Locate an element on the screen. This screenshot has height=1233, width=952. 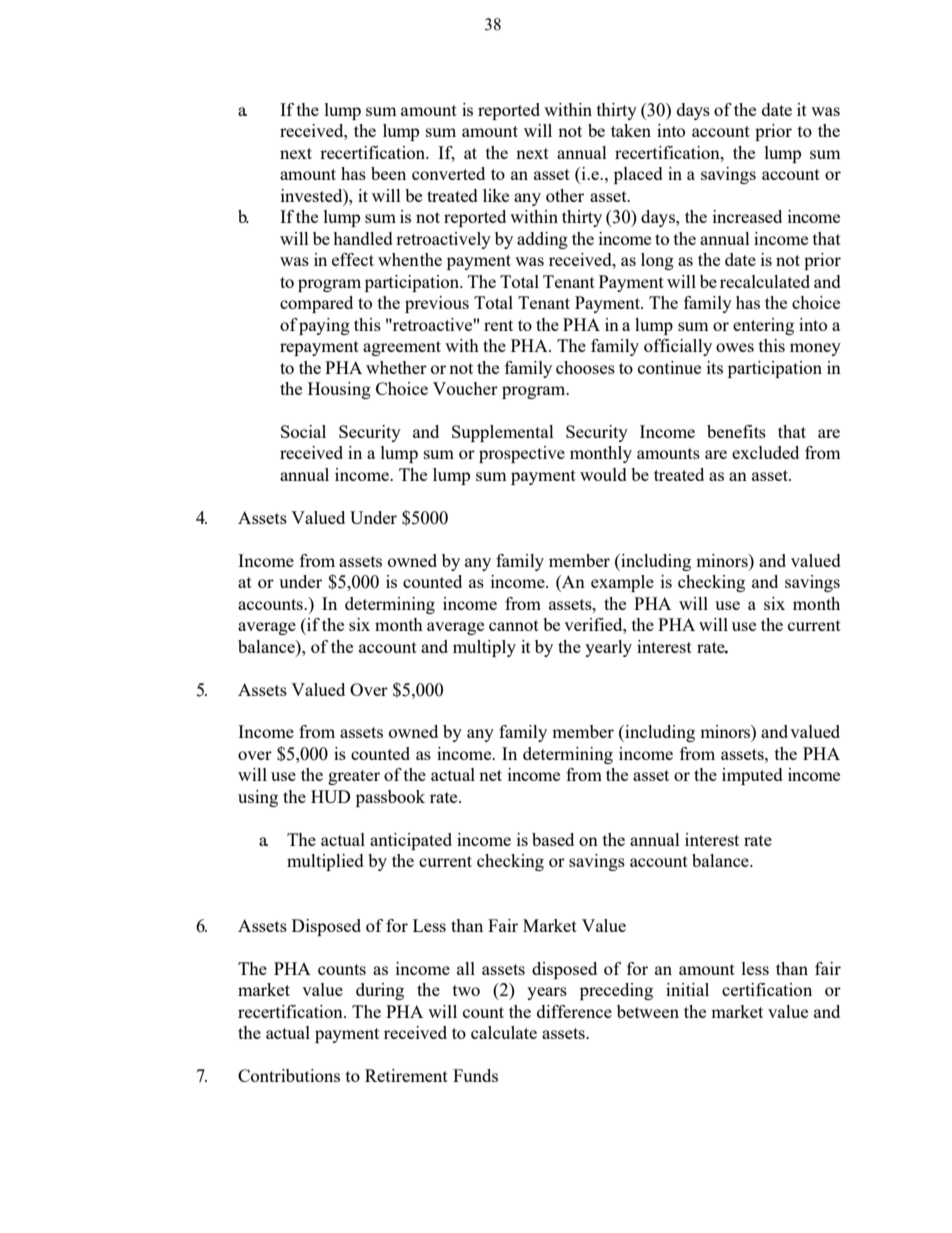
Social is located at coordinates (303, 431).
